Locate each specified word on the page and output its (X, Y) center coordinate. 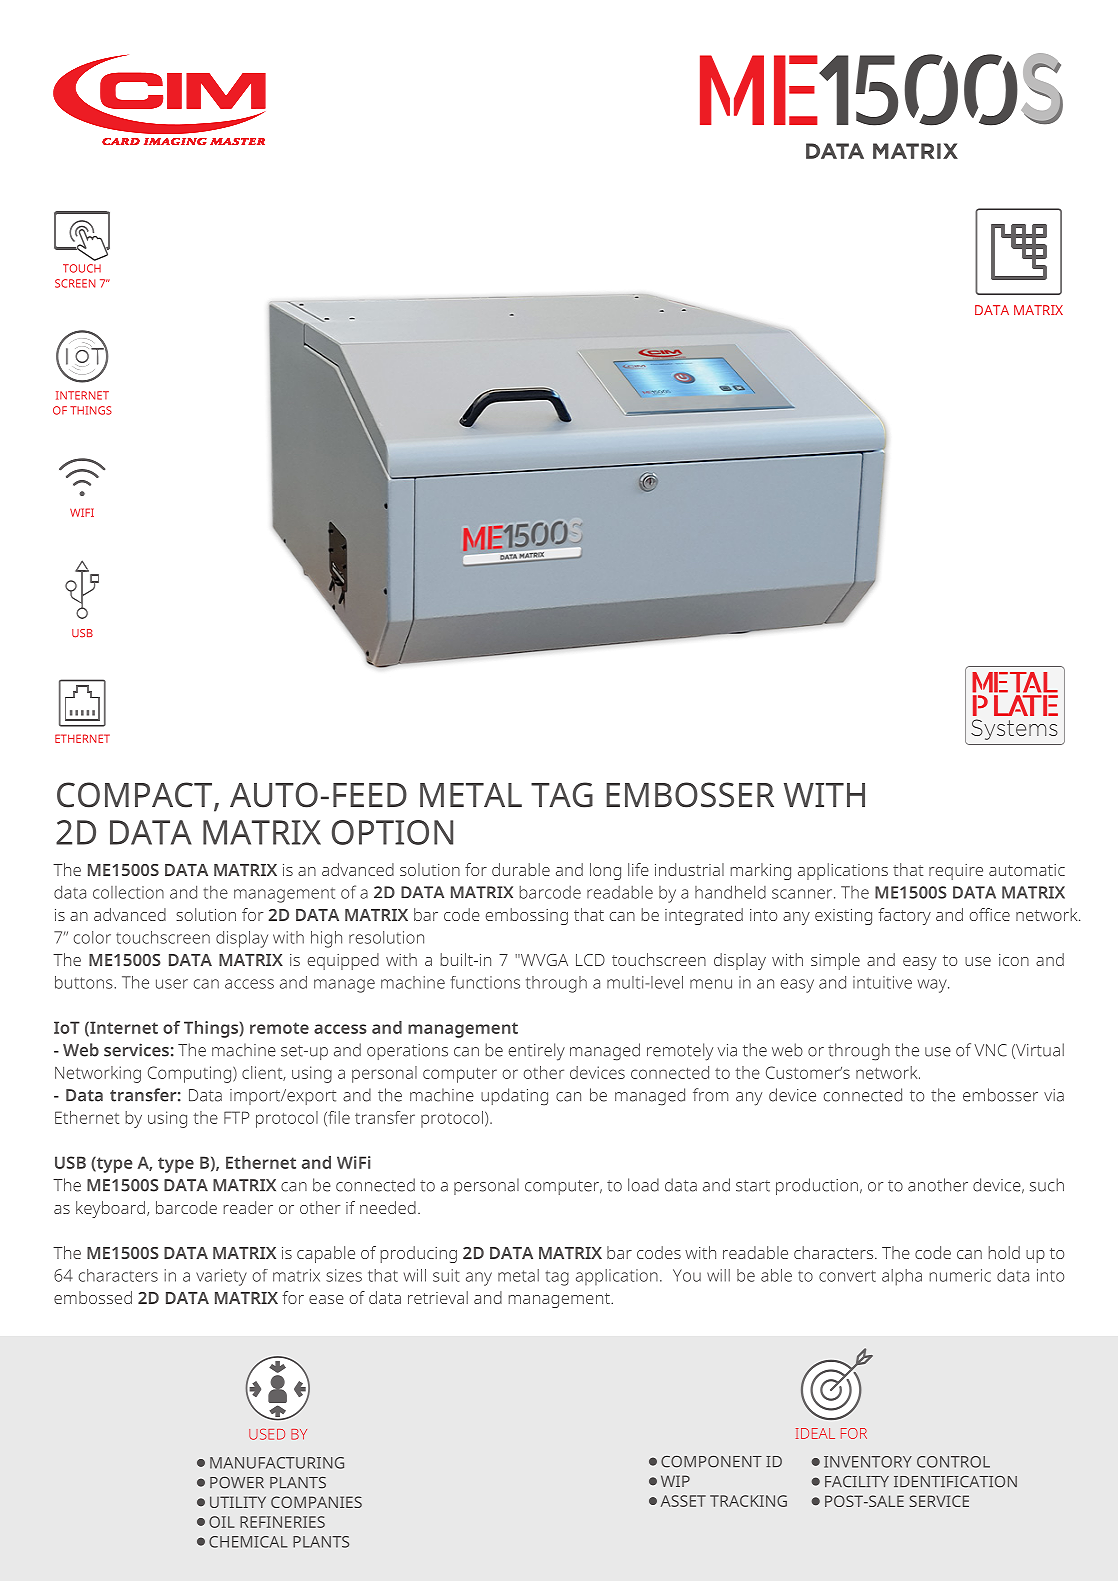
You (687, 1275)
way (933, 986)
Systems (1014, 729)
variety (221, 1277)
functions (485, 982)
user (172, 984)
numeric (960, 1275)
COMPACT (136, 796)
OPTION (392, 832)
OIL (222, 1522)
